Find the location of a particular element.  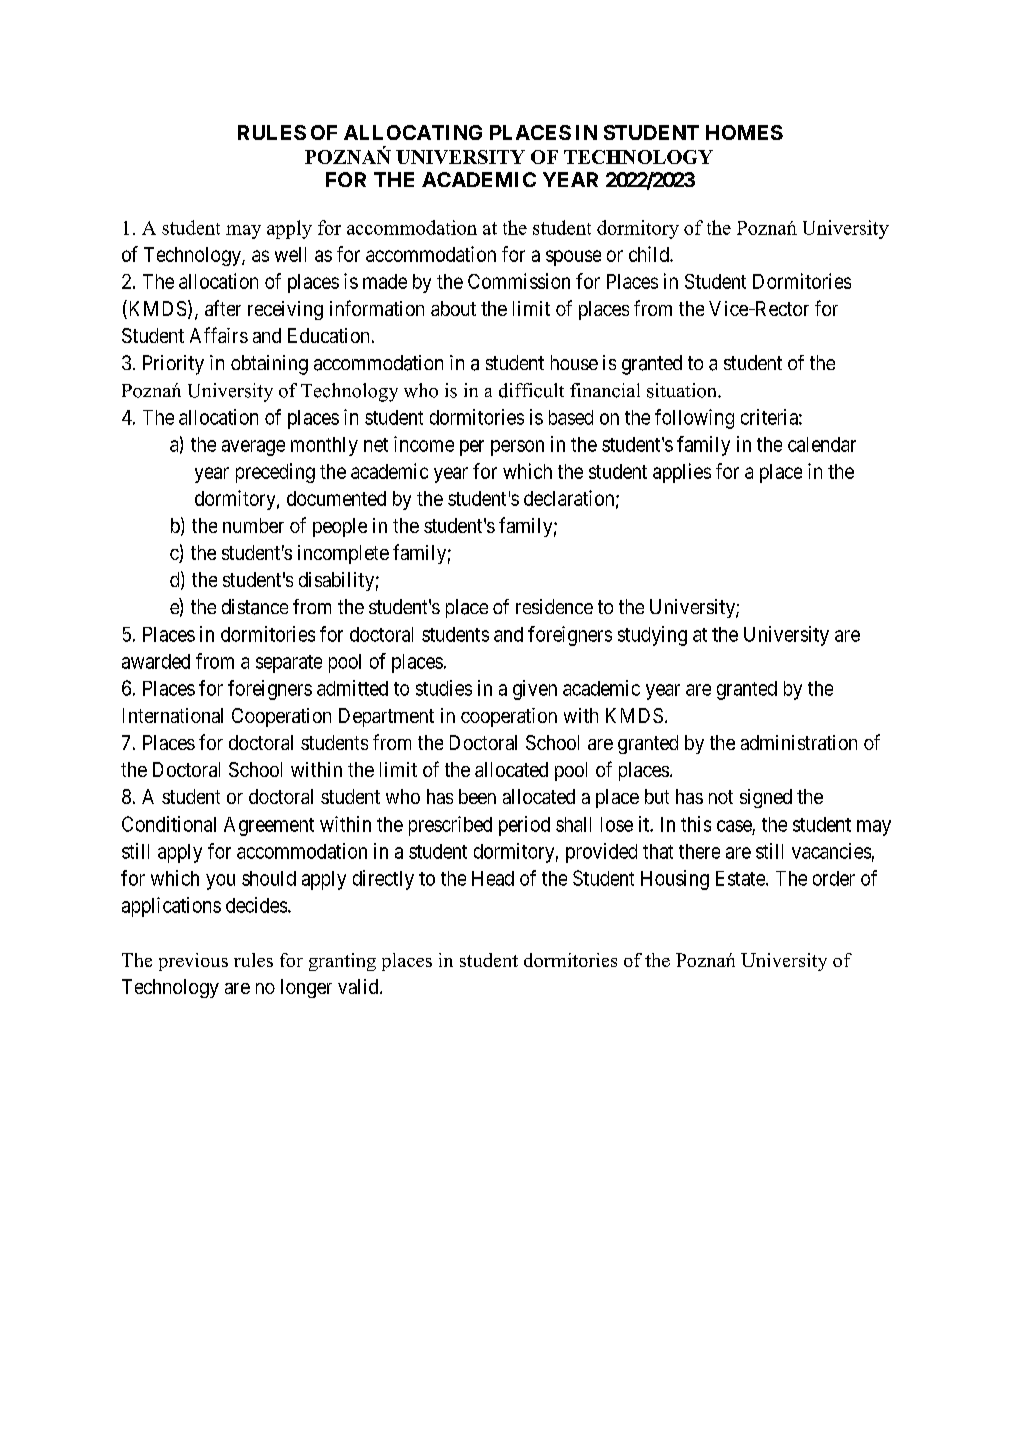

ALLOCATING is located at coordinates (413, 132).
